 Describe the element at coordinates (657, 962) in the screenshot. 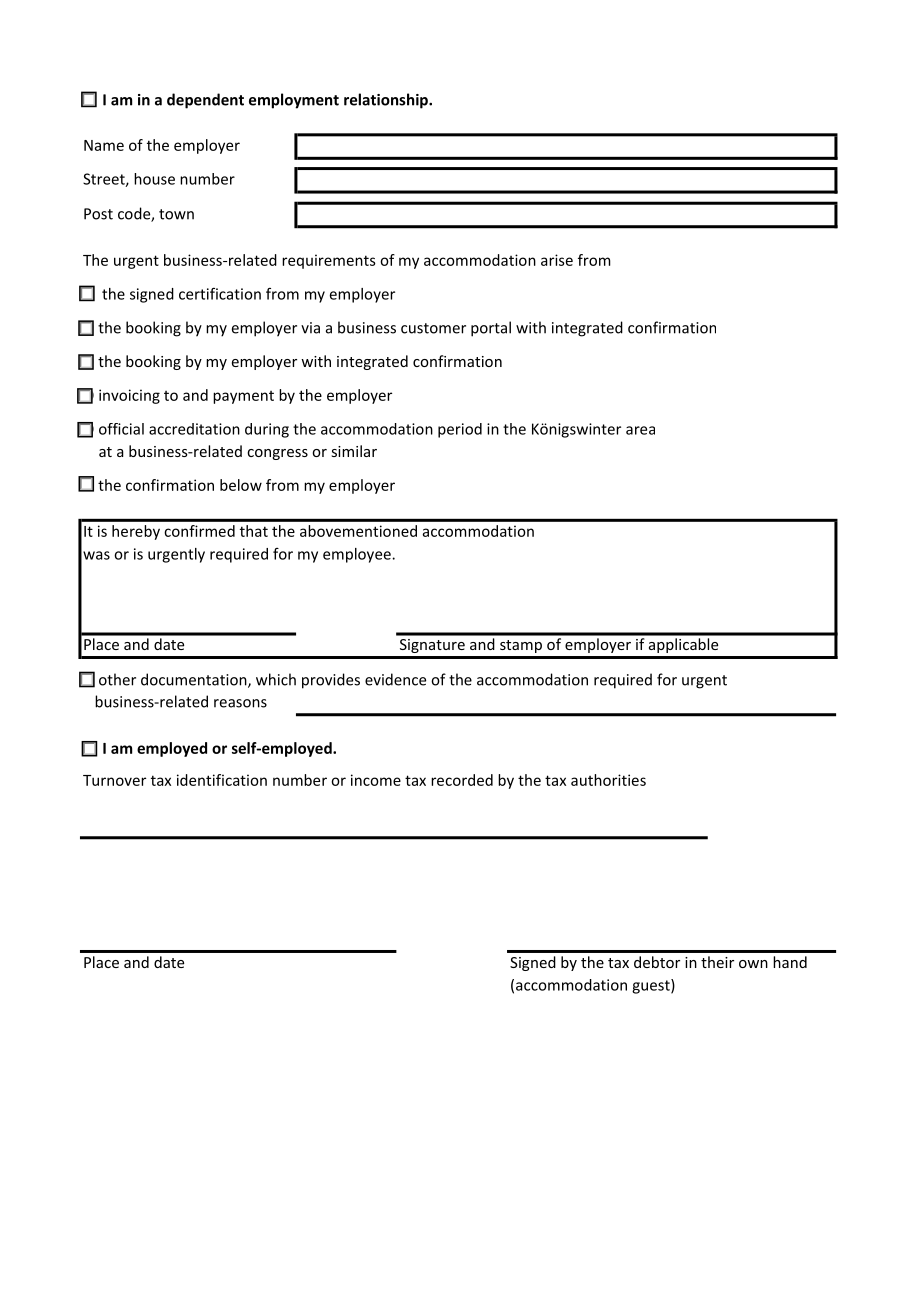

I see `debtor` at that location.
